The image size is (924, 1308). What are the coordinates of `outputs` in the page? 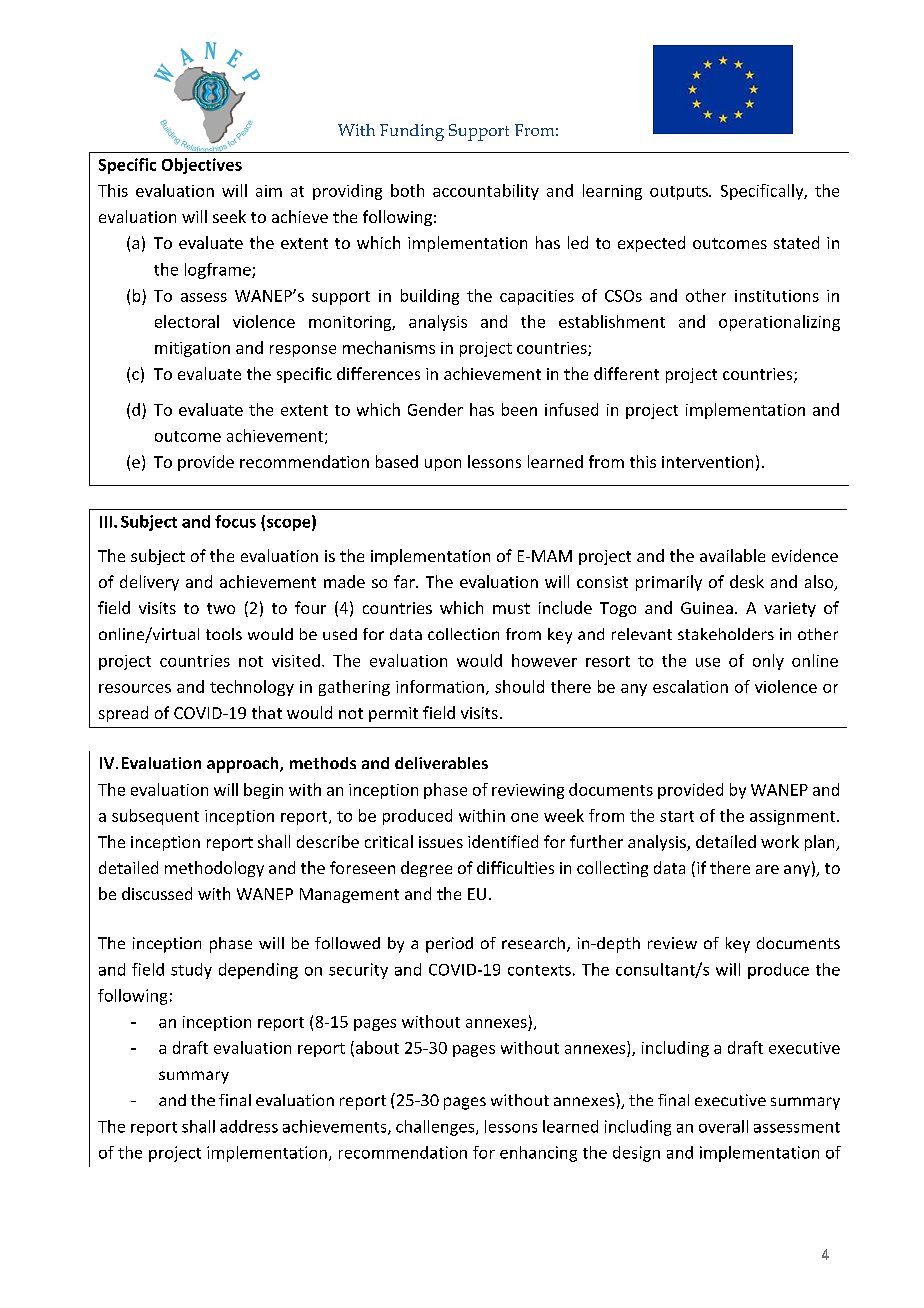 It's located at (680, 193).
